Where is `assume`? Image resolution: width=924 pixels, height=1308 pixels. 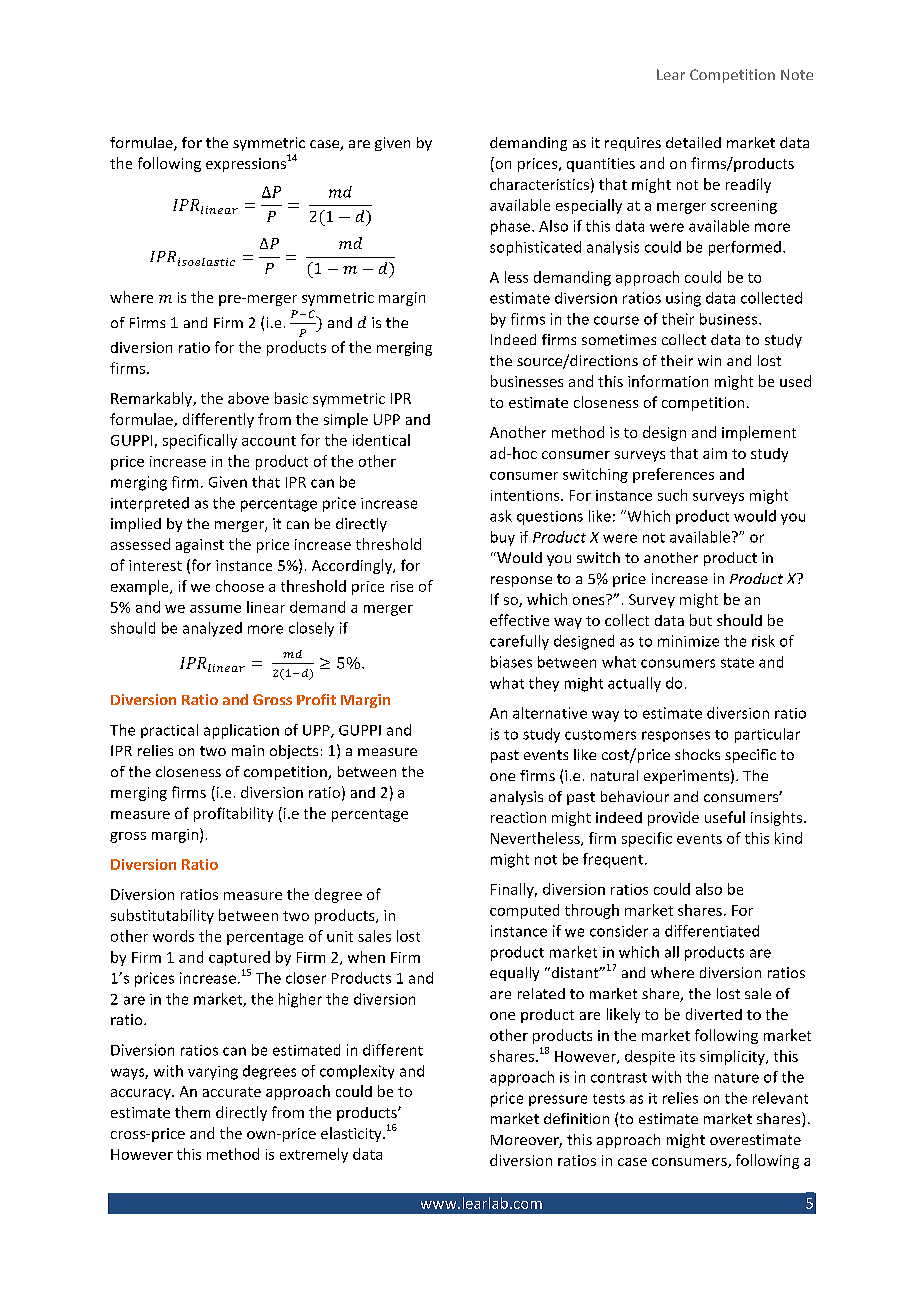
assume is located at coordinates (215, 609).
